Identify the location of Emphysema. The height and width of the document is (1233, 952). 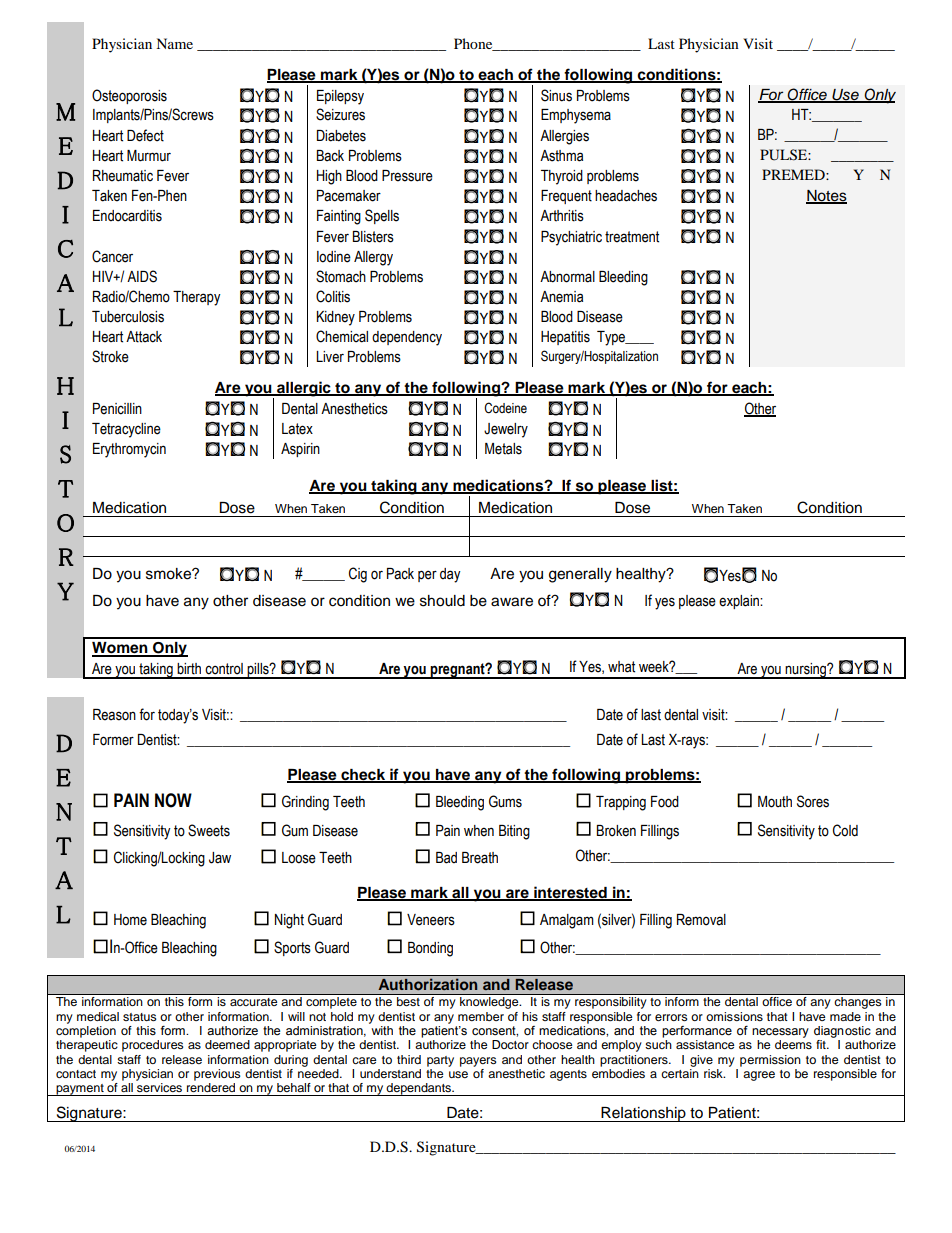
(576, 116).
